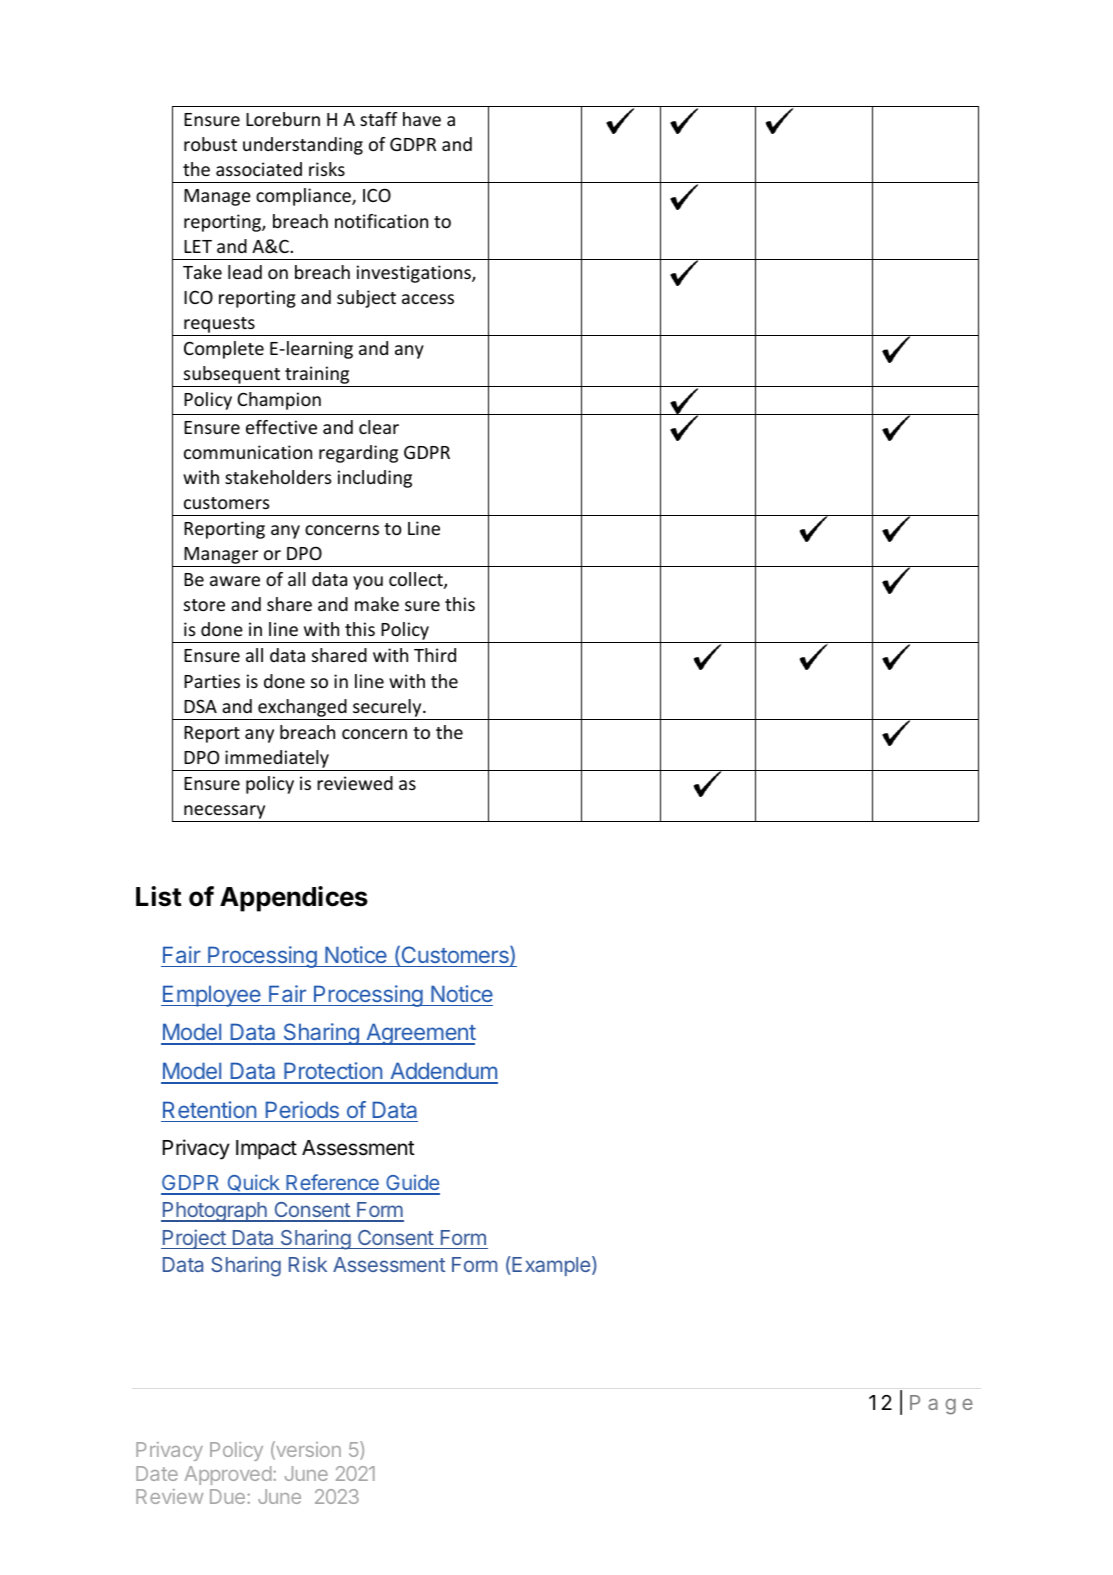 The image size is (1113, 1575). I want to click on clear, so click(379, 427).
